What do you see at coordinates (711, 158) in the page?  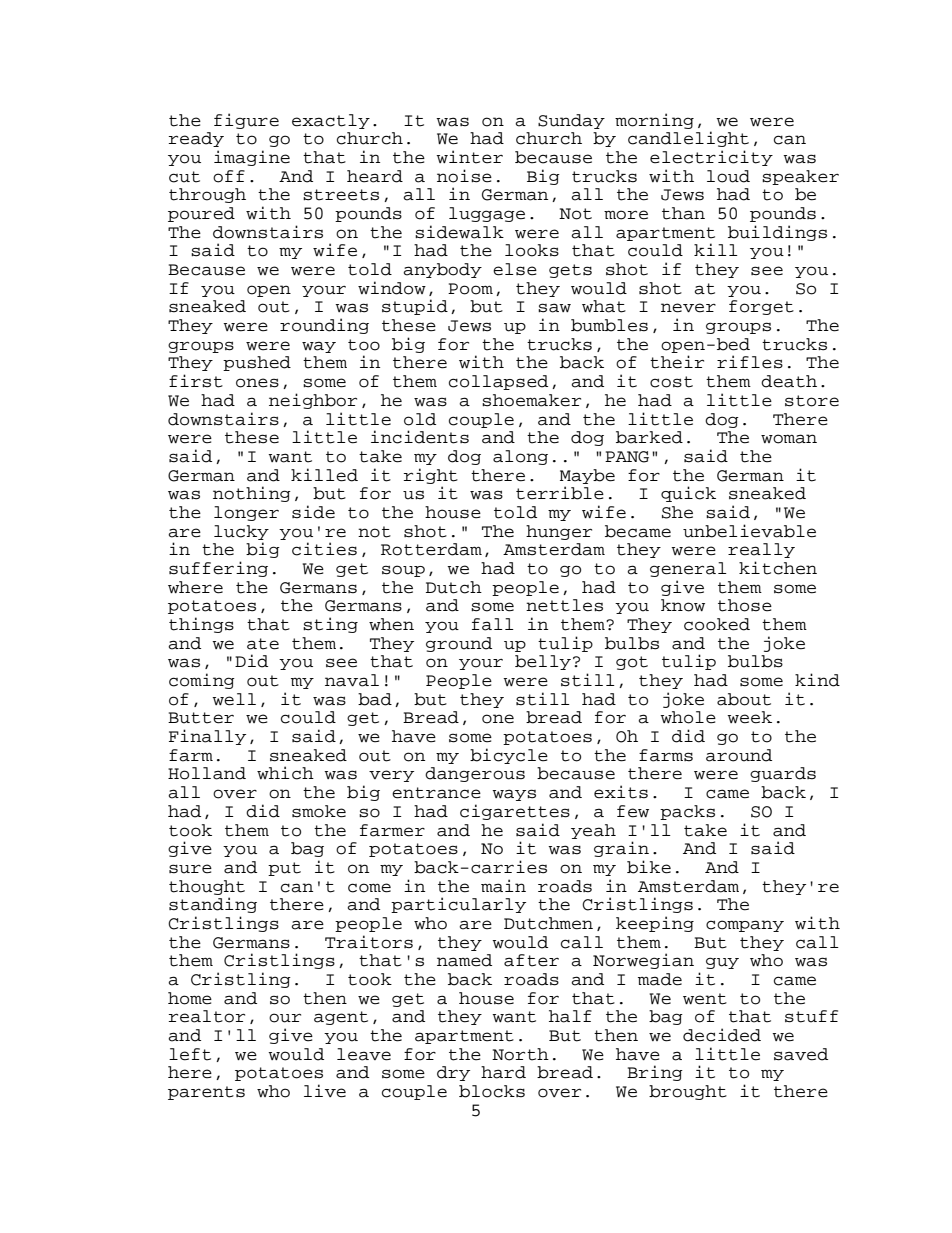 I see `electricity` at bounding box center [711, 158].
